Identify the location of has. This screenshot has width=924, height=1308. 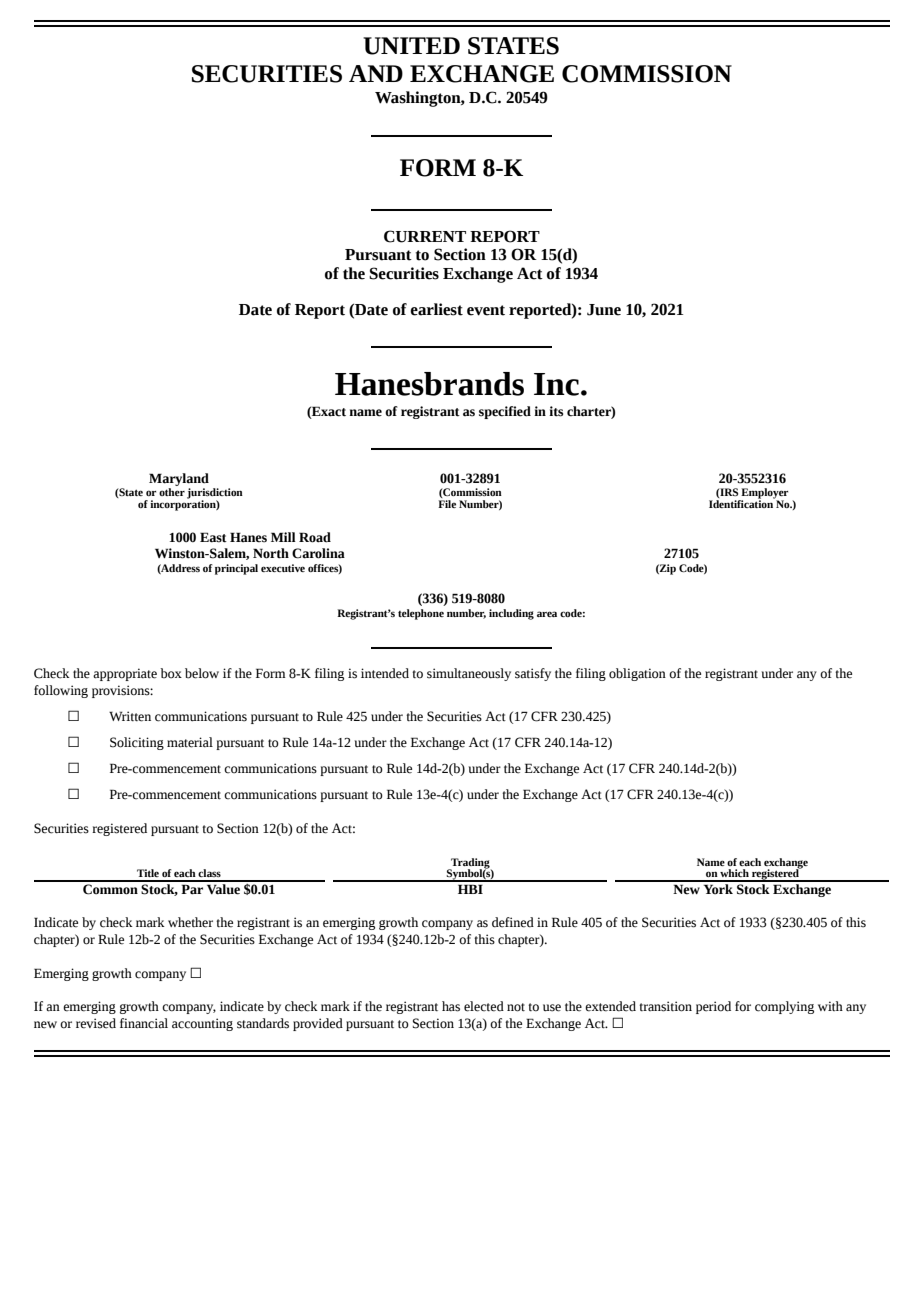
(451, 1006).
